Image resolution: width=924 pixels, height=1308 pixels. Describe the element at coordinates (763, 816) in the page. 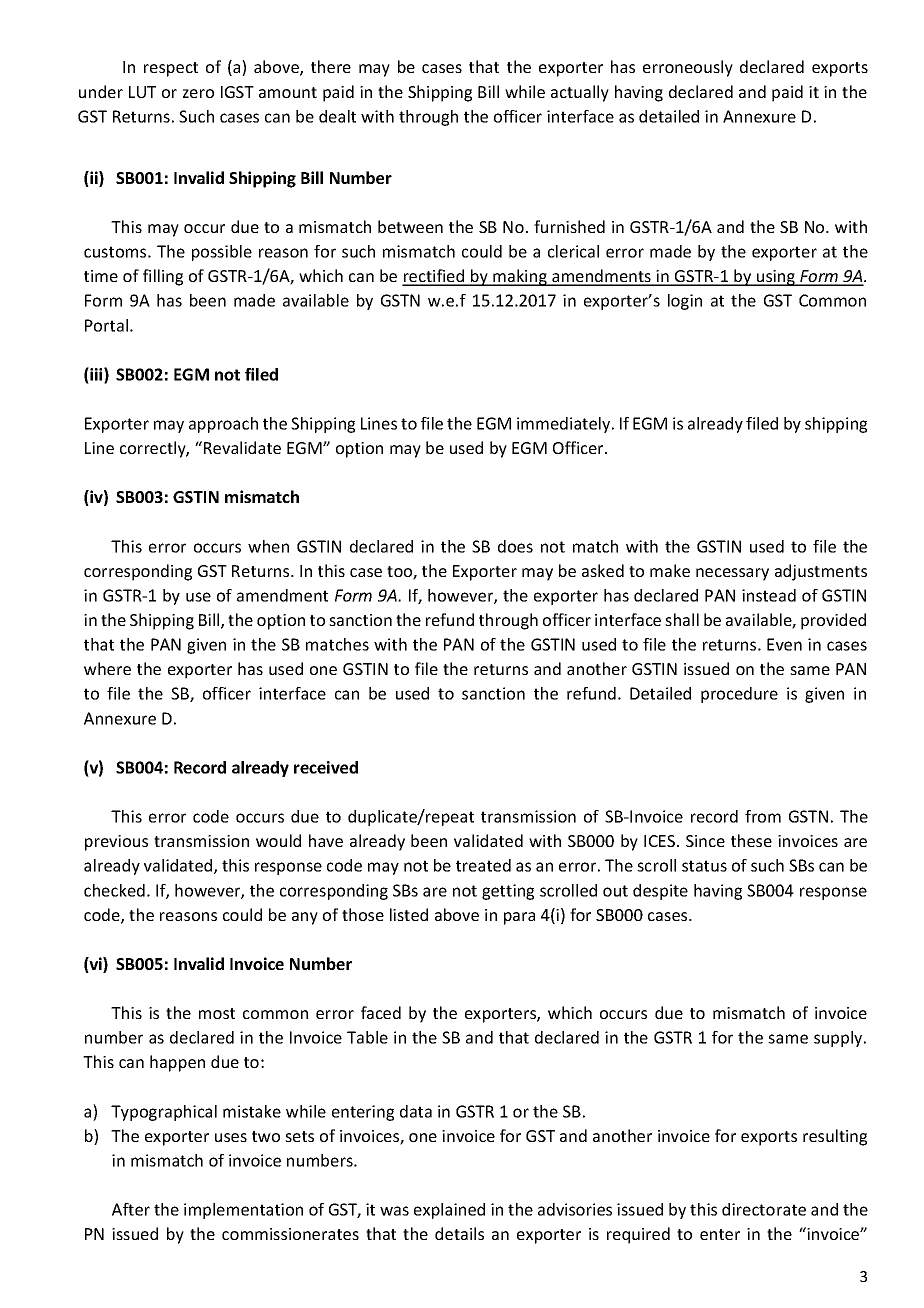

I see `from` at that location.
